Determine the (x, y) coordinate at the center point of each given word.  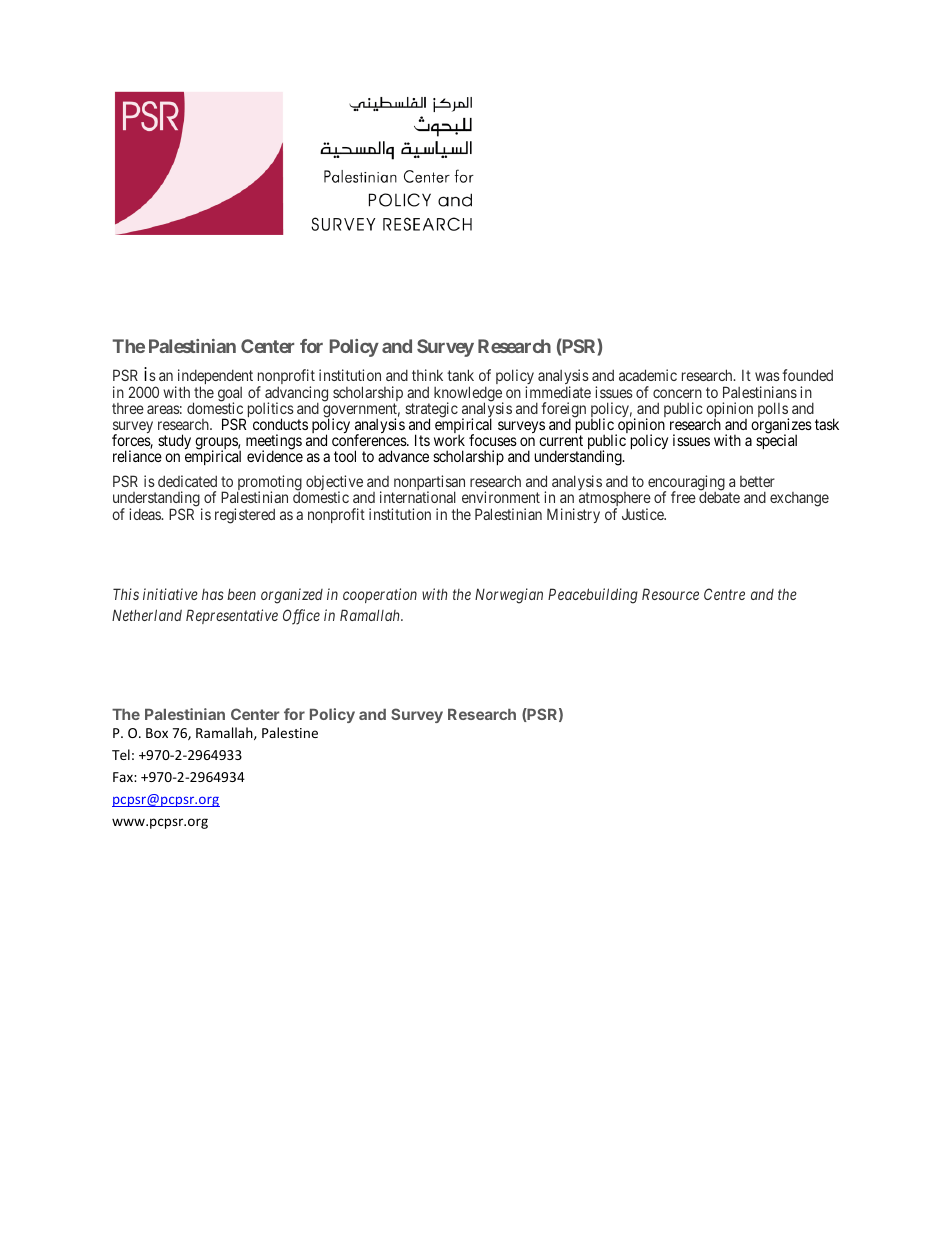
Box (157, 733)
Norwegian (509, 596)
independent (214, 378)
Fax (124, 777)
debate (719, 497)
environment (501, 497)
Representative (232, 616)
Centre (724, 594)
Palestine (290, 732)
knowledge (469, 395)
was (767, 376)
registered (245, 516)
